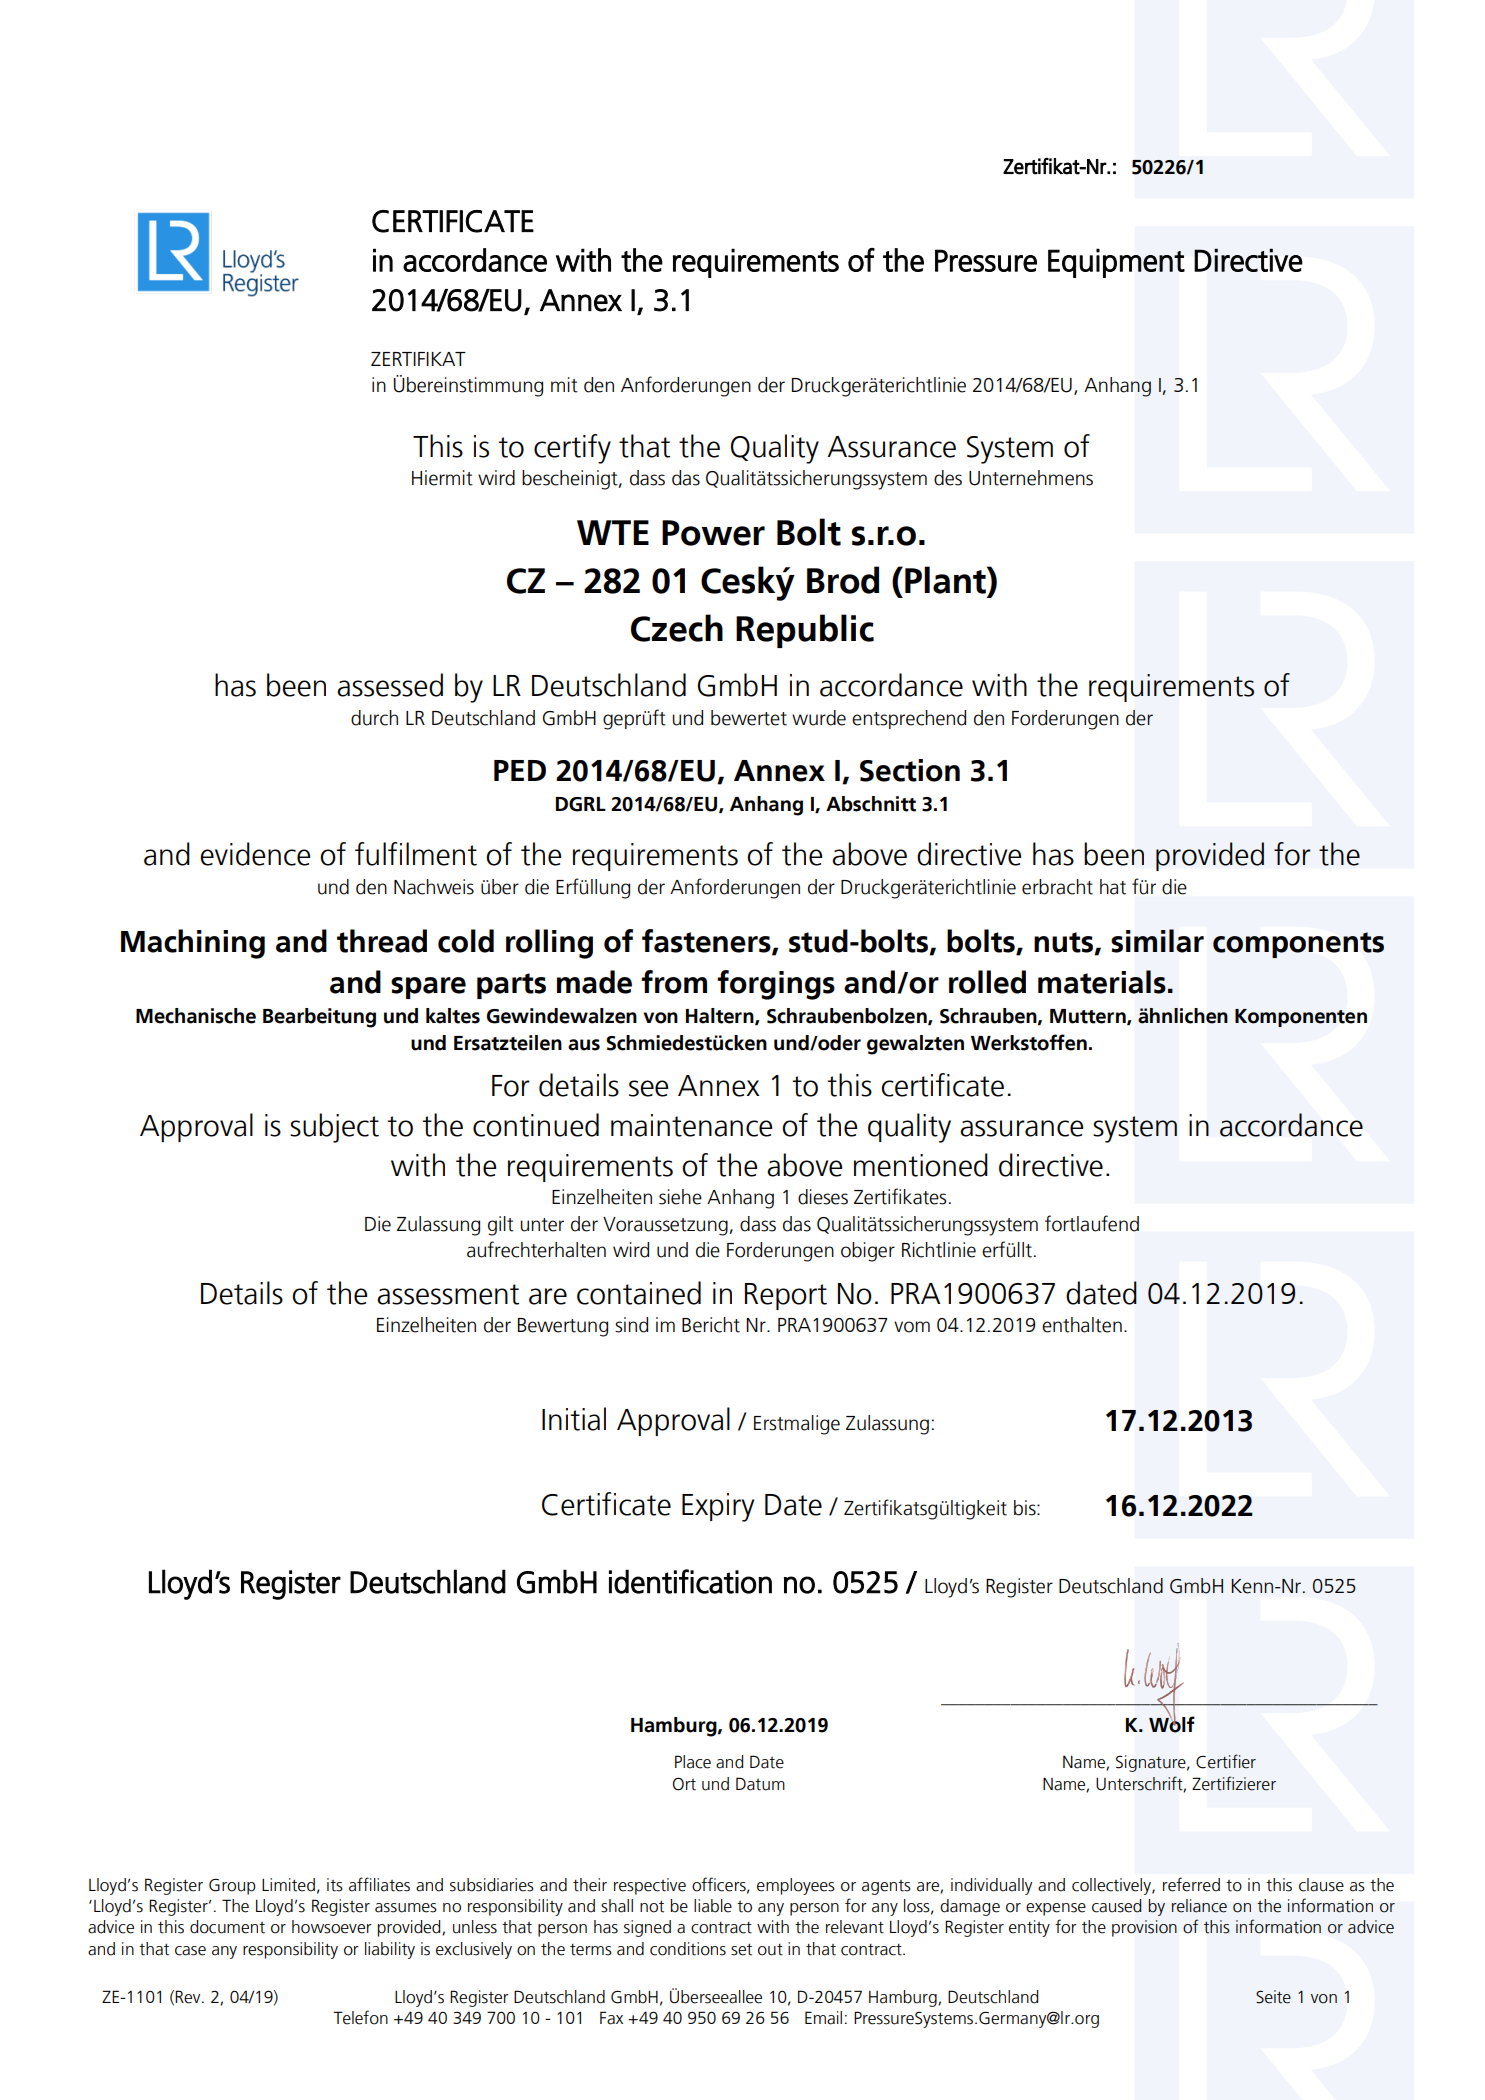 This screenshot has height=2100, width=1485. What do you see at coordinates (1116, 263) in the screenshot?
I see `Equipment` at bounding box center [1116, 263].
